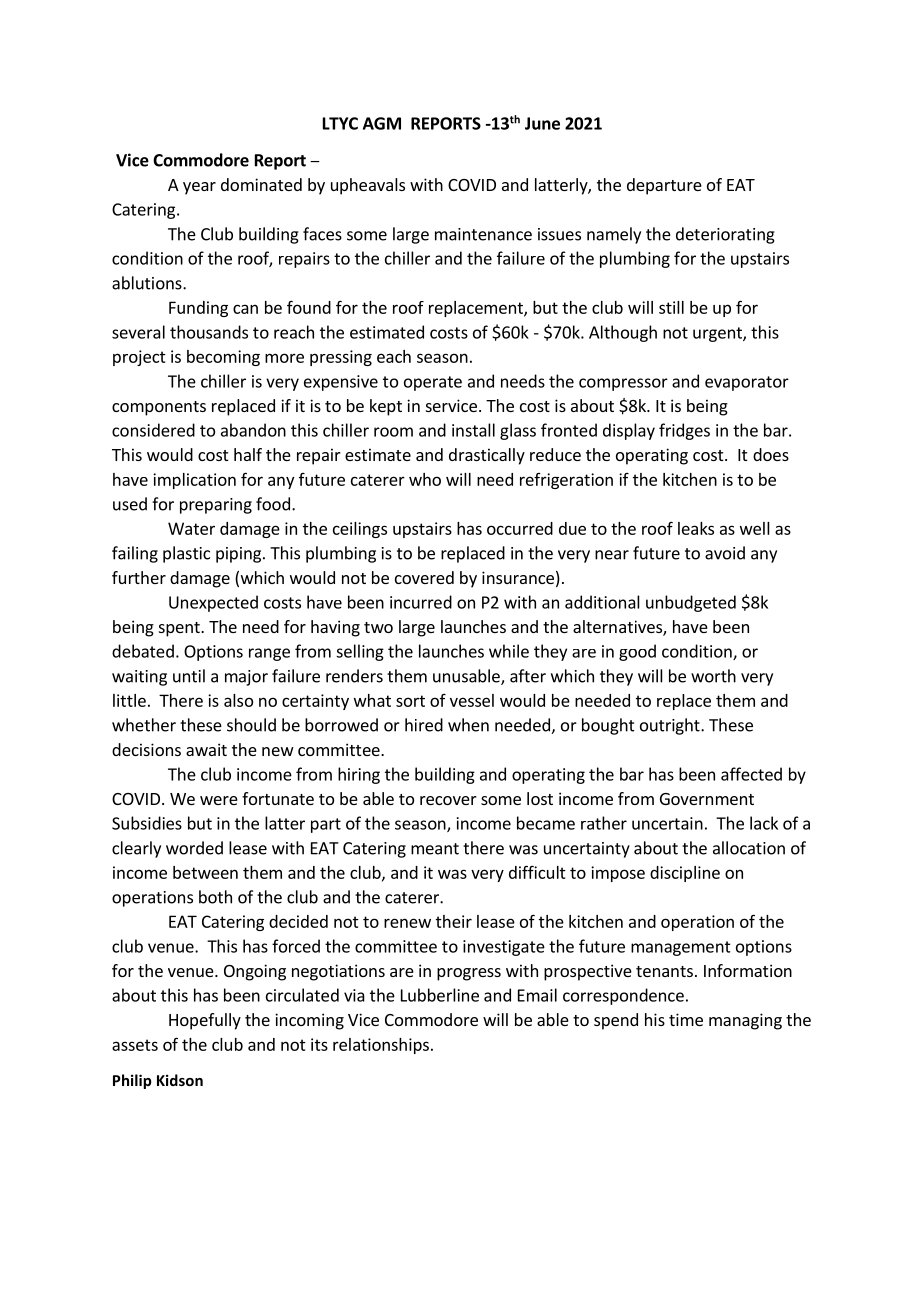 The height and width of the screenshot is (1308, 924). Describe the element at coordinates (205, 1021) in the screenshot. I see `Hopefully` at that location.
